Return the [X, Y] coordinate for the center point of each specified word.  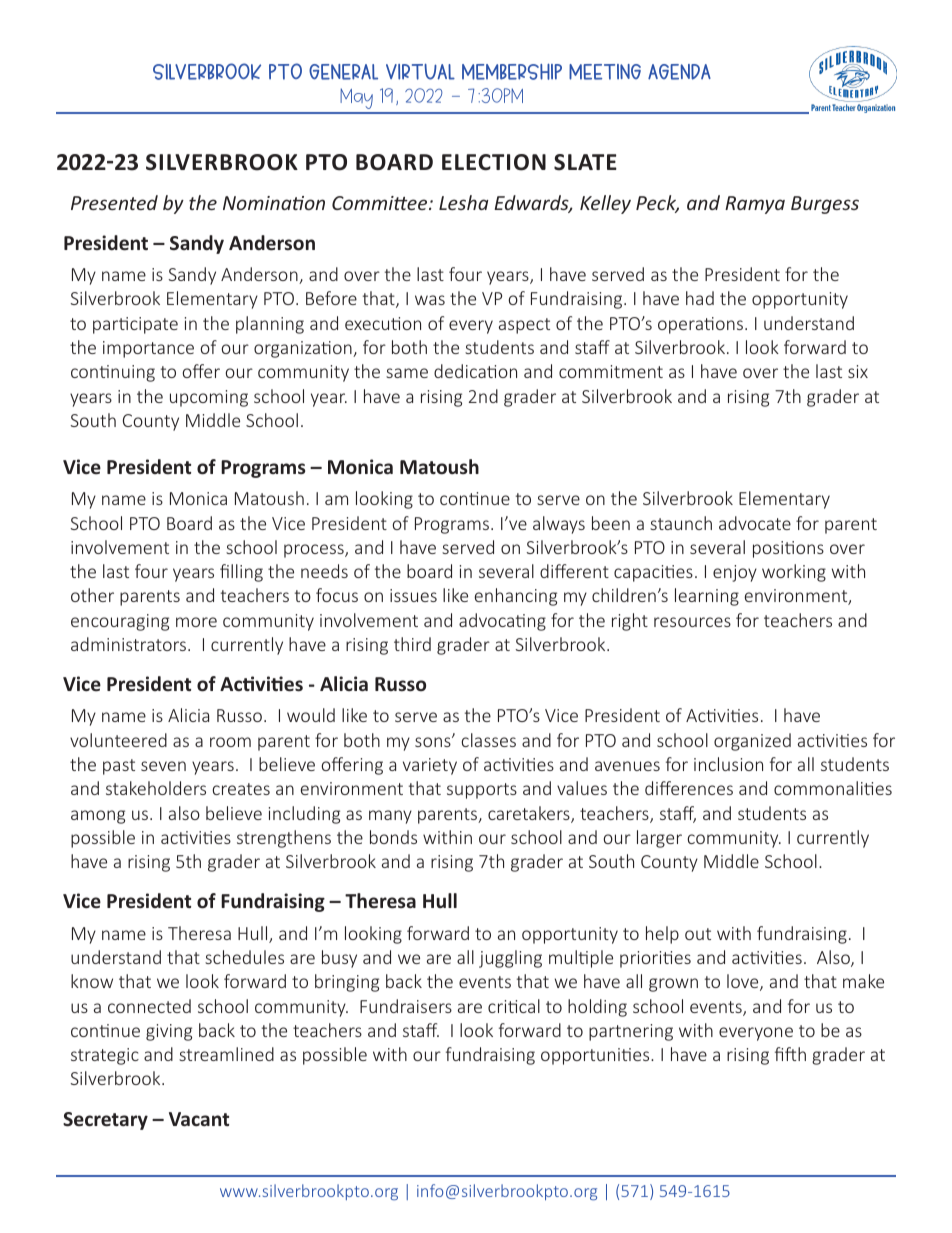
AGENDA [679, 72]
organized [752, 742]
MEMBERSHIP [512, 71]
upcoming [209, 398]
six [858, 371]
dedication [475, 371]
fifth [790, 1054]
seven [163, 766]
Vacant [199, 1119]
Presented [114, 202]
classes [488, 740]
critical [514, 1006]
